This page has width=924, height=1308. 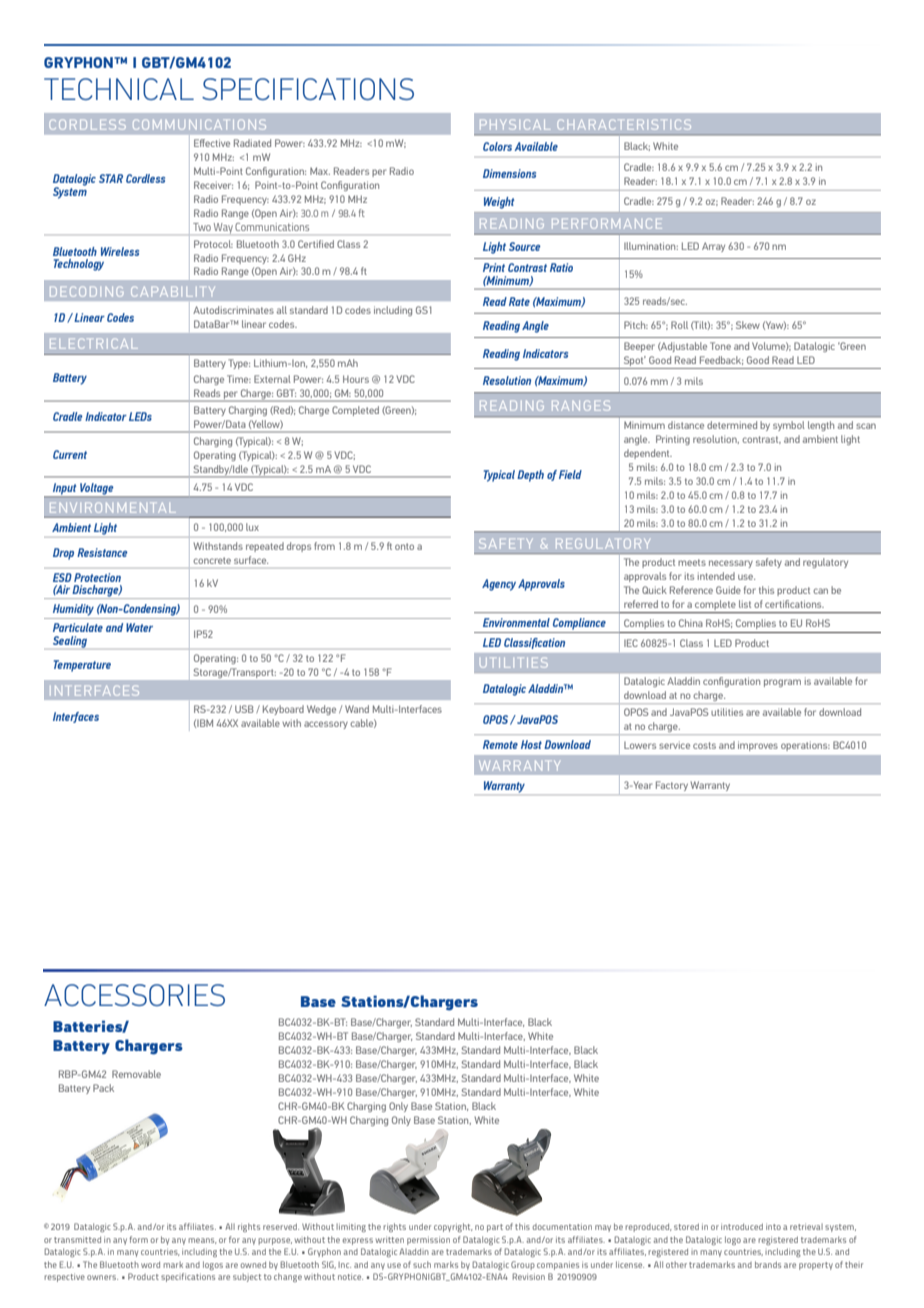 What do you see at coordinates (499, 585) in the page?
I see `Agency` at bounding box center [499, 585].
